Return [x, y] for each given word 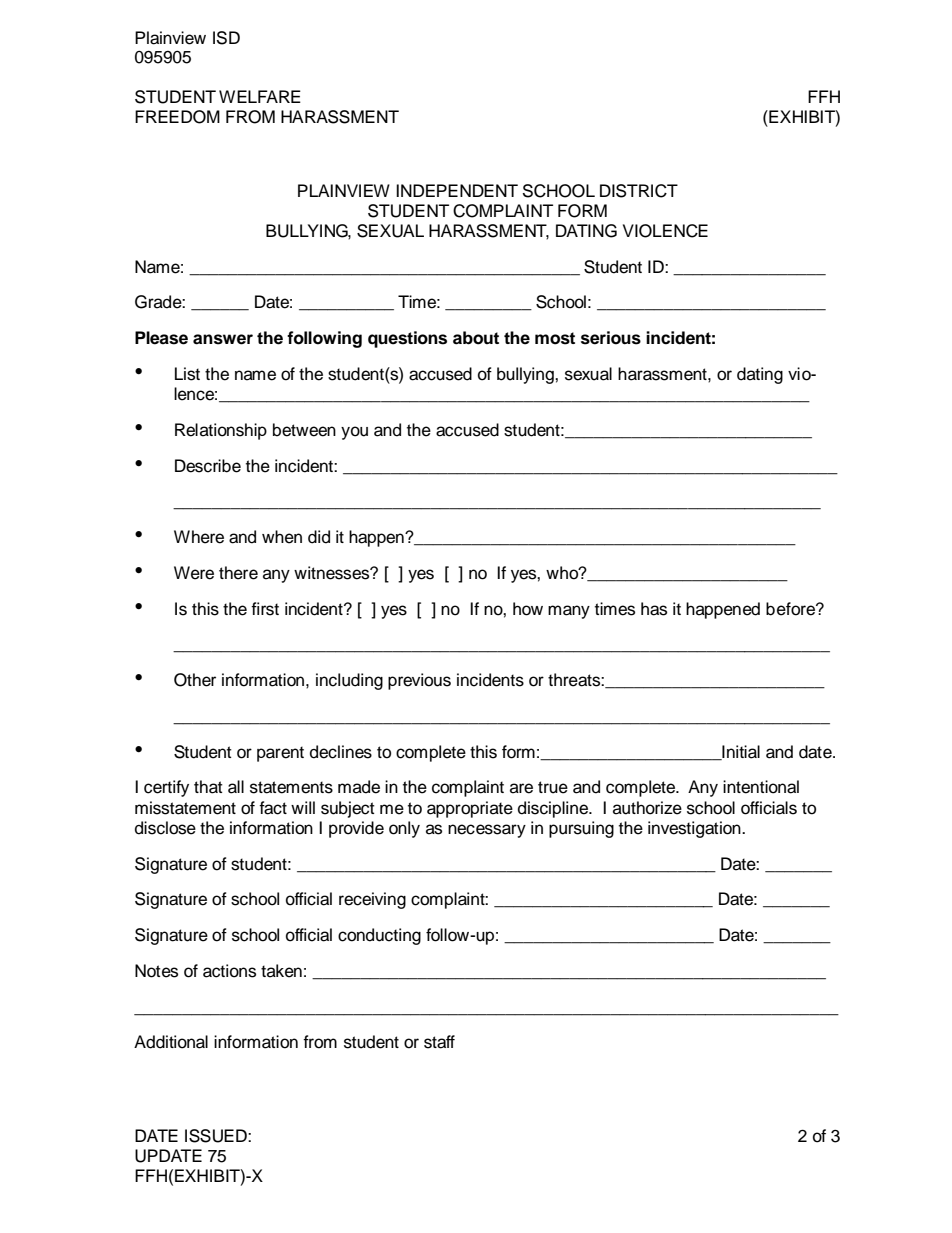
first [265, 609]
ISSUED [217, 1136]
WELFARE [260, 96]
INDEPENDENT [457, 190]
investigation [695, 829]
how [528, 609]
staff [439, 1042]
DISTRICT [639, 191]
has [654, 609]
